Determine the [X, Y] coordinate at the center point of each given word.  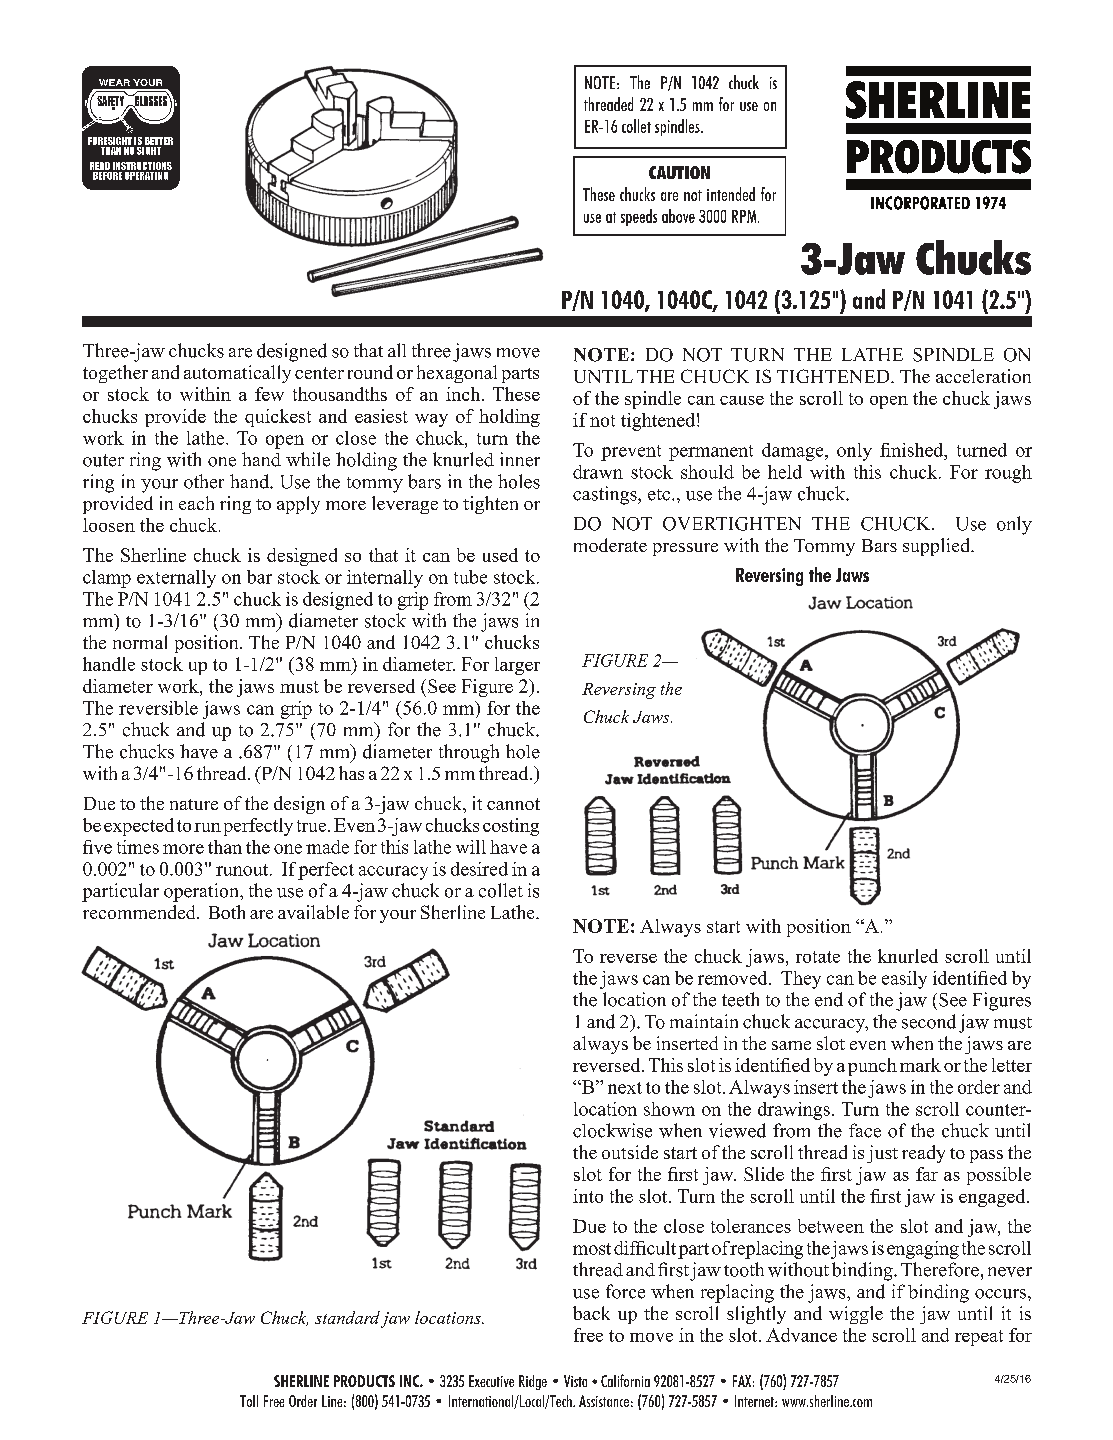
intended [731, 194]
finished [913, 450]
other [204, 481]
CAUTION [679, 172]
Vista [575, 1381]
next [625, 1088]
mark [920, 1065]
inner [520, 459]
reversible [158, 708]
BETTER [159, 141]
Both [227, 912]
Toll [249, 1401]
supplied [938, 547]
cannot [513, 804]
